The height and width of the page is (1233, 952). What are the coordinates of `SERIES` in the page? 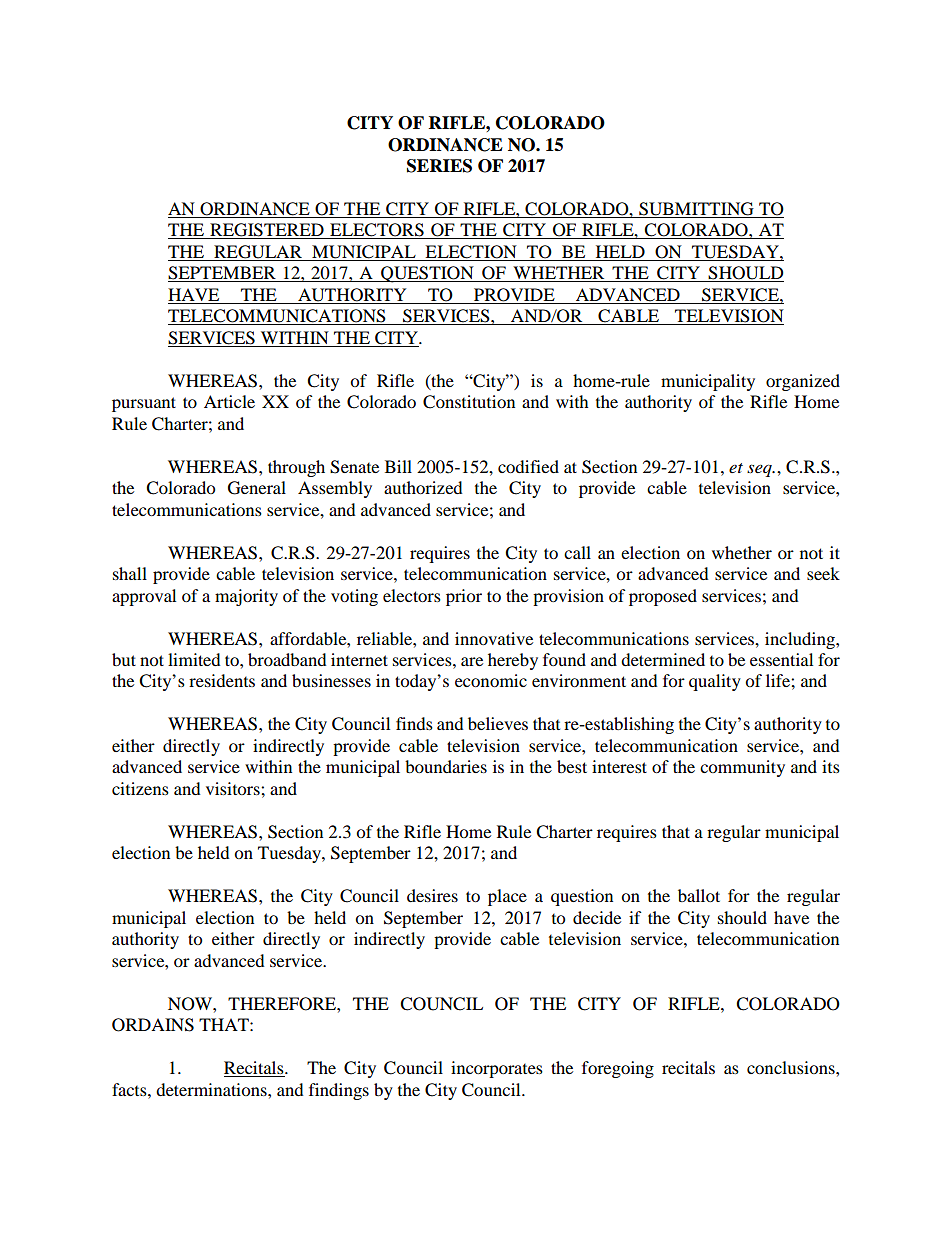 It's located at (439, 166).
